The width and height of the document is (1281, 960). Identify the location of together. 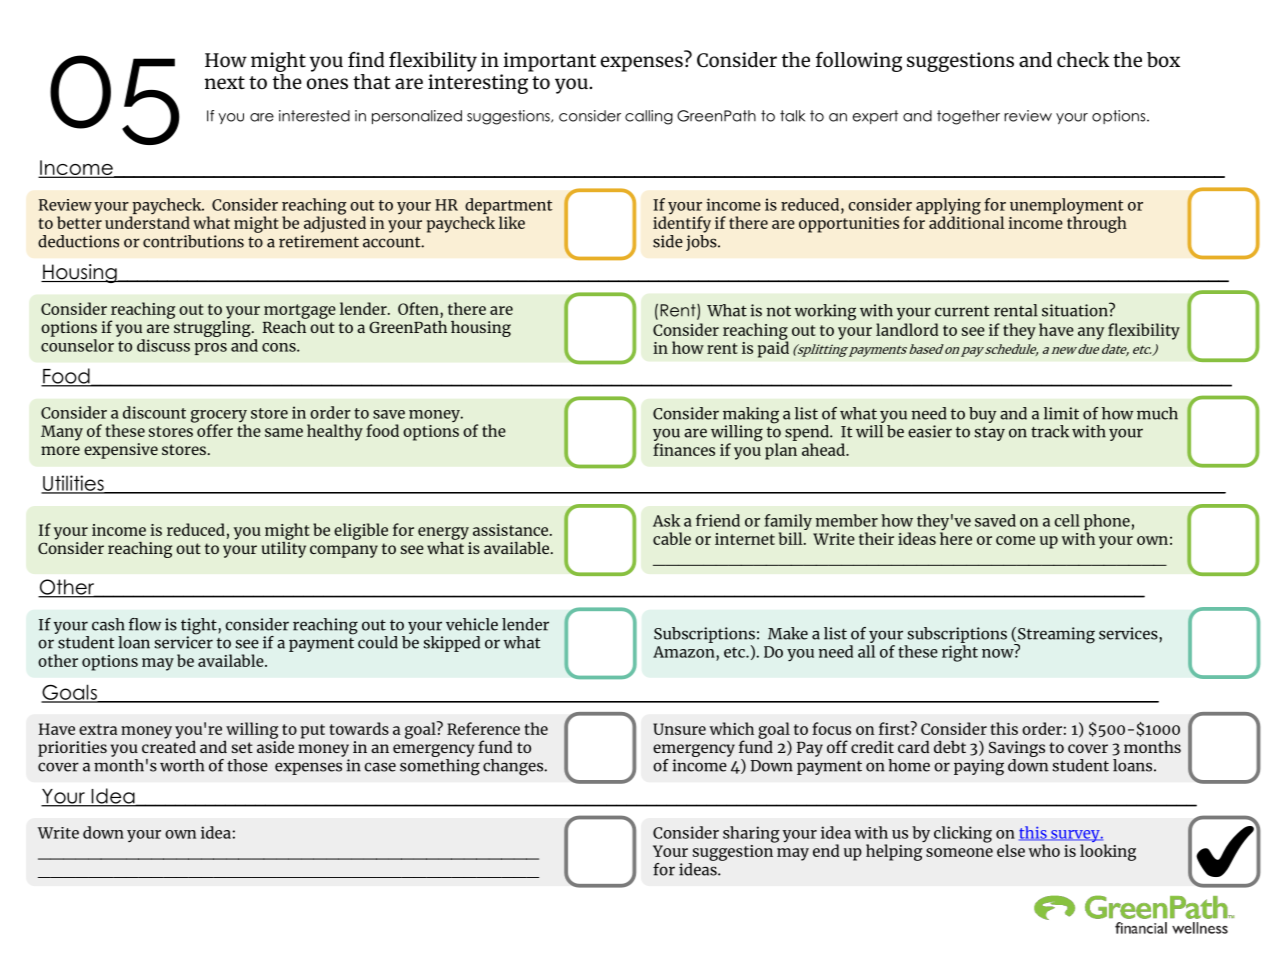
(968, 117).
